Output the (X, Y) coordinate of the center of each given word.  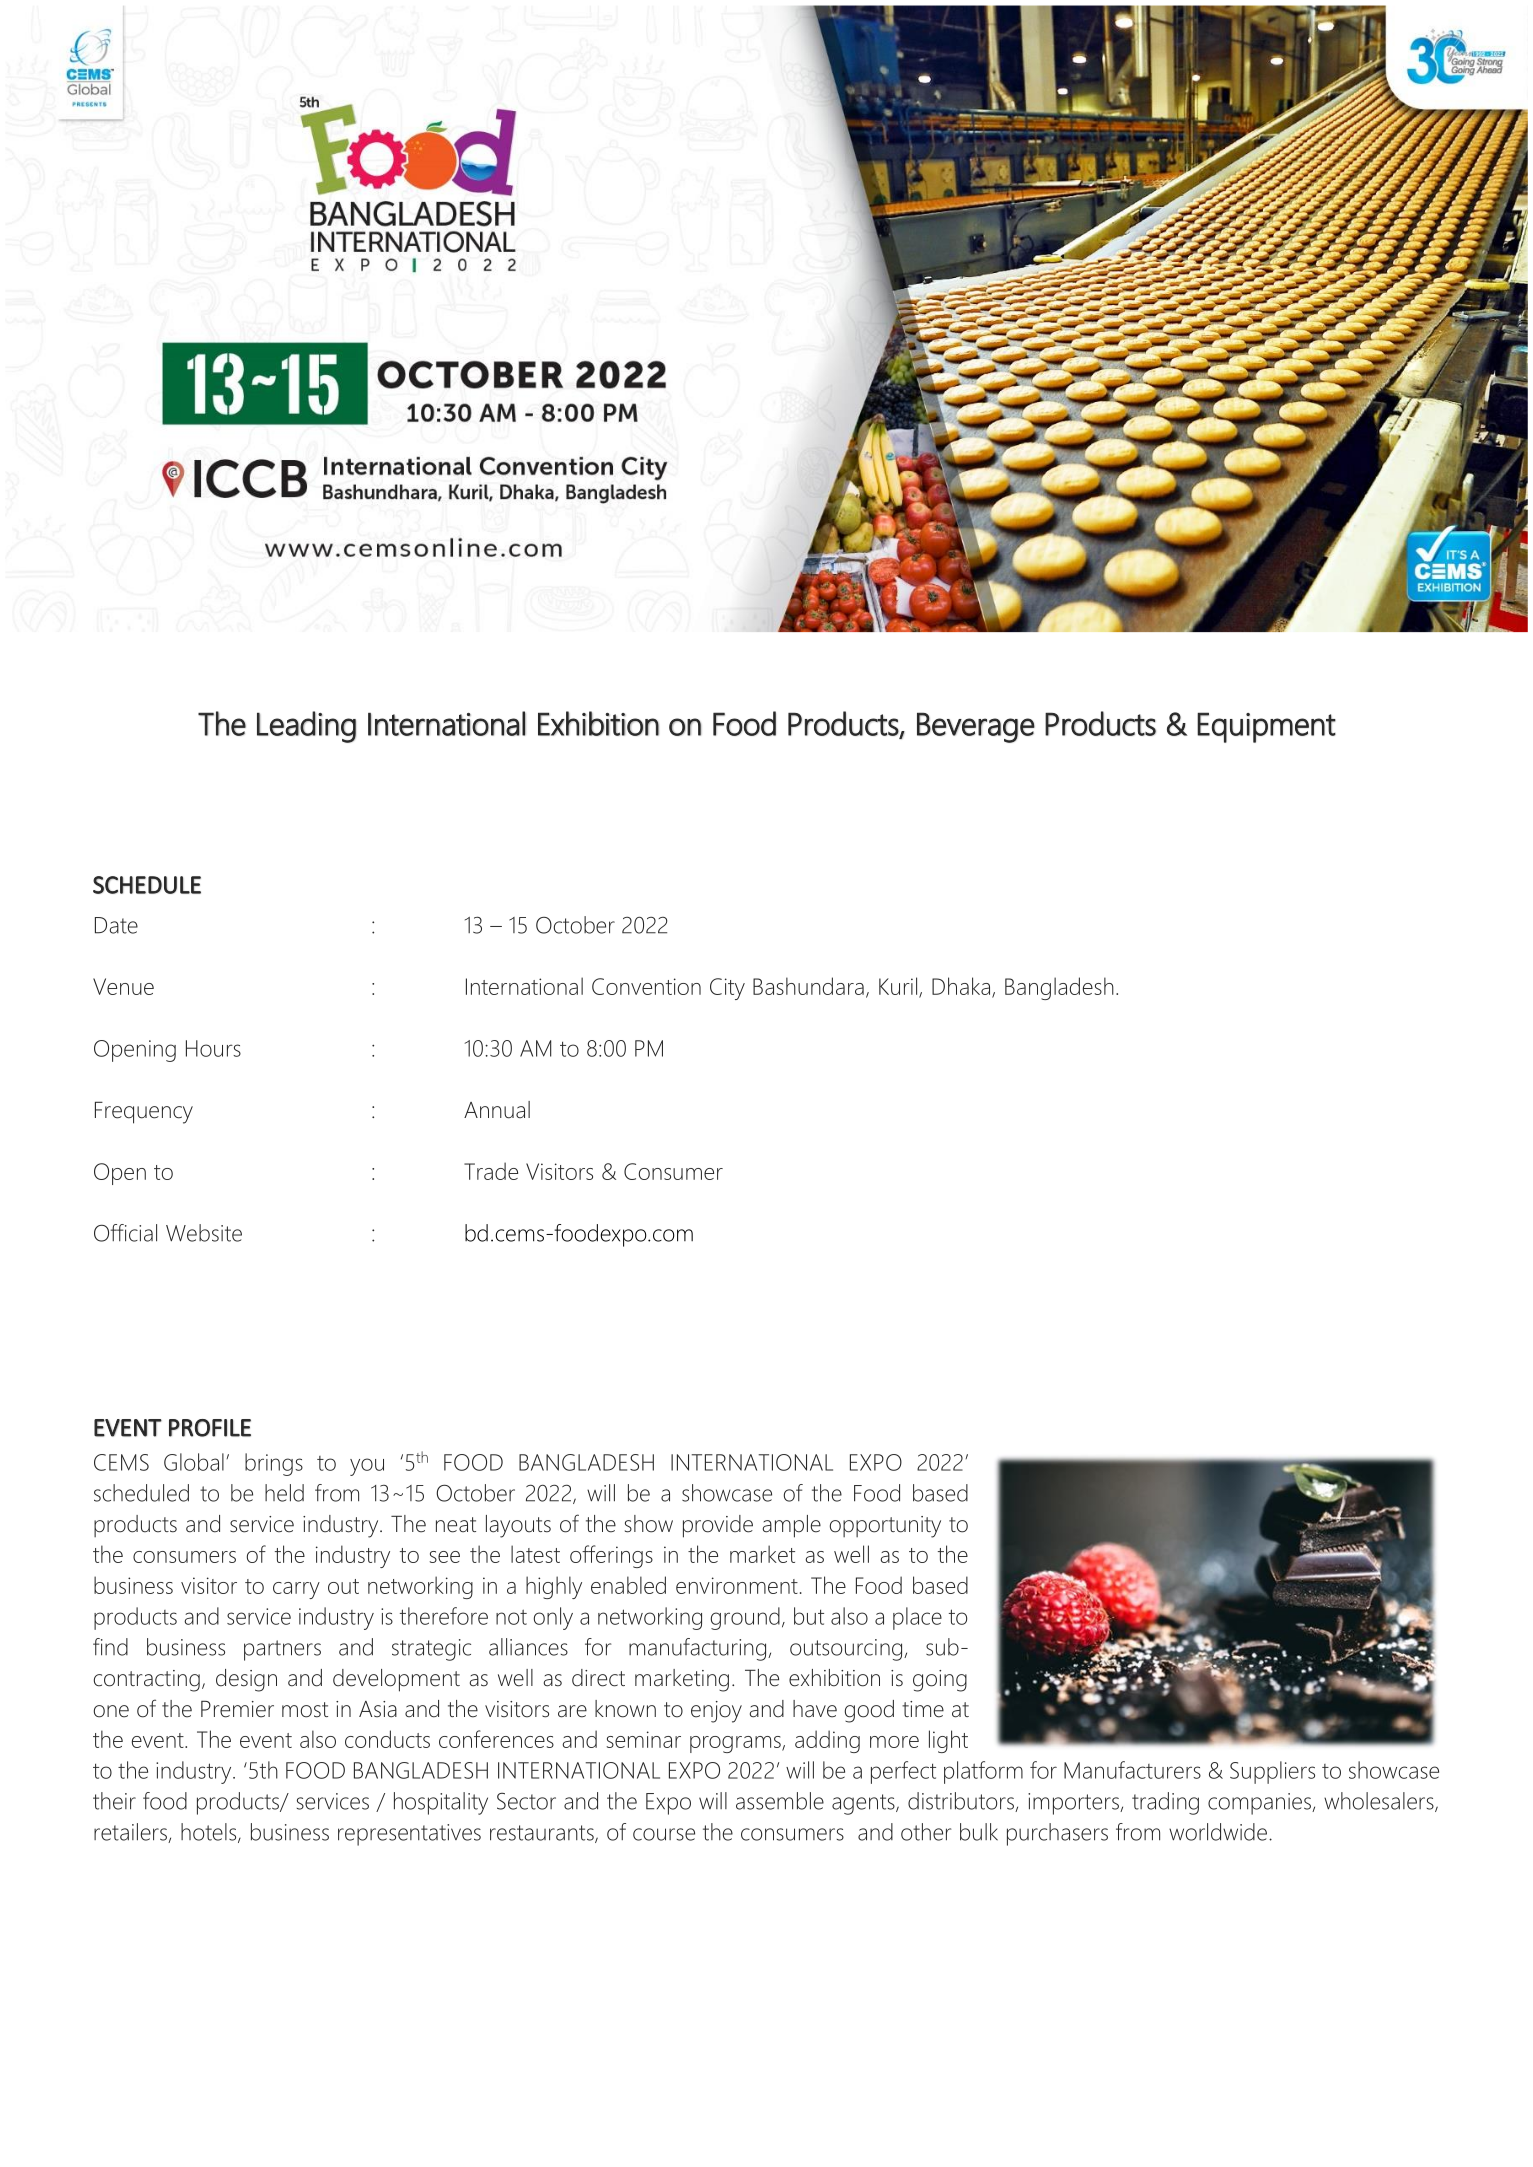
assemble (780, 1801)
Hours (213, 1048)
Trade (491, 1171)
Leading (306, 727)
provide (718, 1526)
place (917, 1618)
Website (204, 1233)
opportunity (885, 1527)
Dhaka (962, 987)
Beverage (976, 727)
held (284, 1493)
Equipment (1266, 727)
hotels (210, 1833)
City (727, 989)
